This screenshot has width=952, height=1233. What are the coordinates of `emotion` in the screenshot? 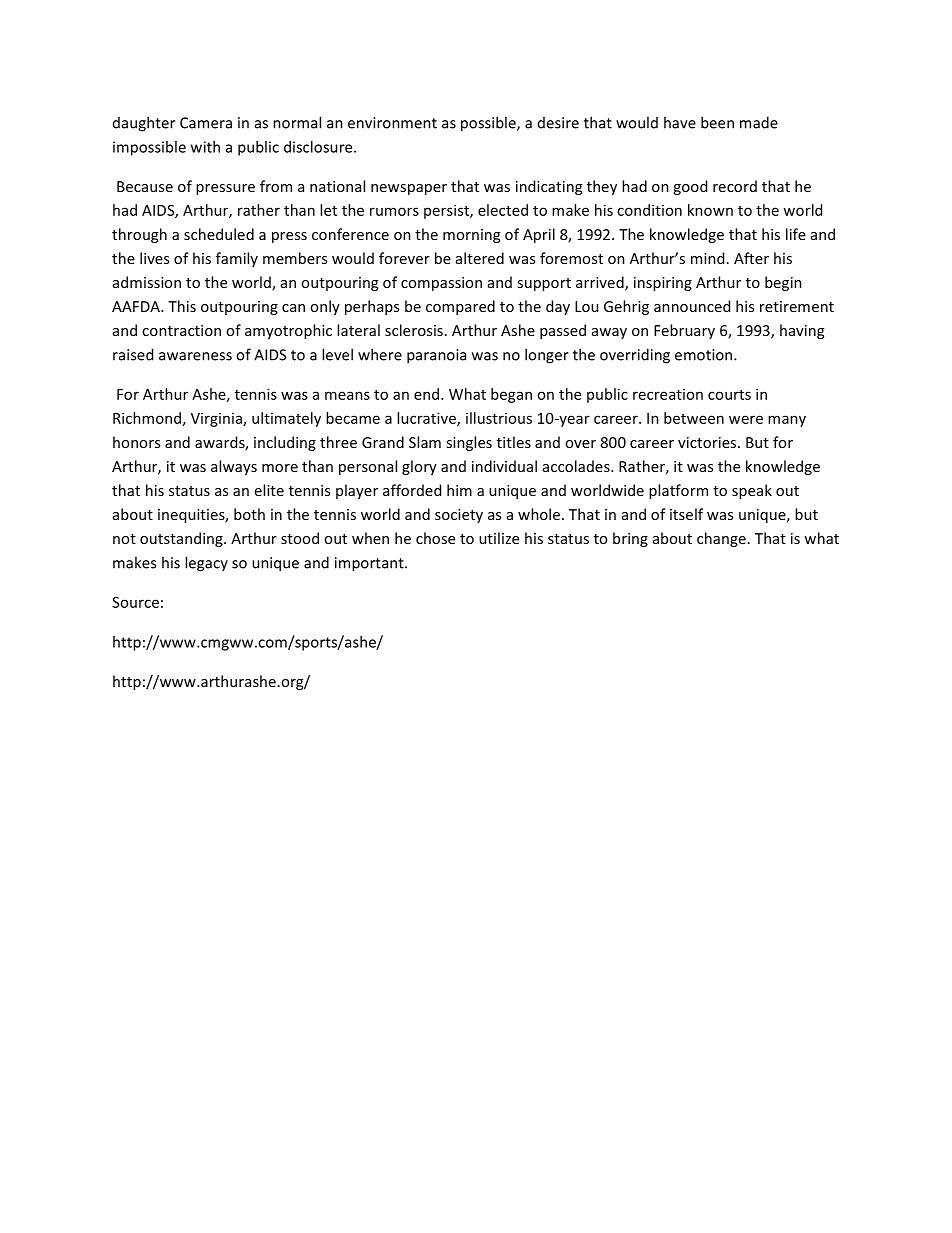 It's located at (705, 355).
